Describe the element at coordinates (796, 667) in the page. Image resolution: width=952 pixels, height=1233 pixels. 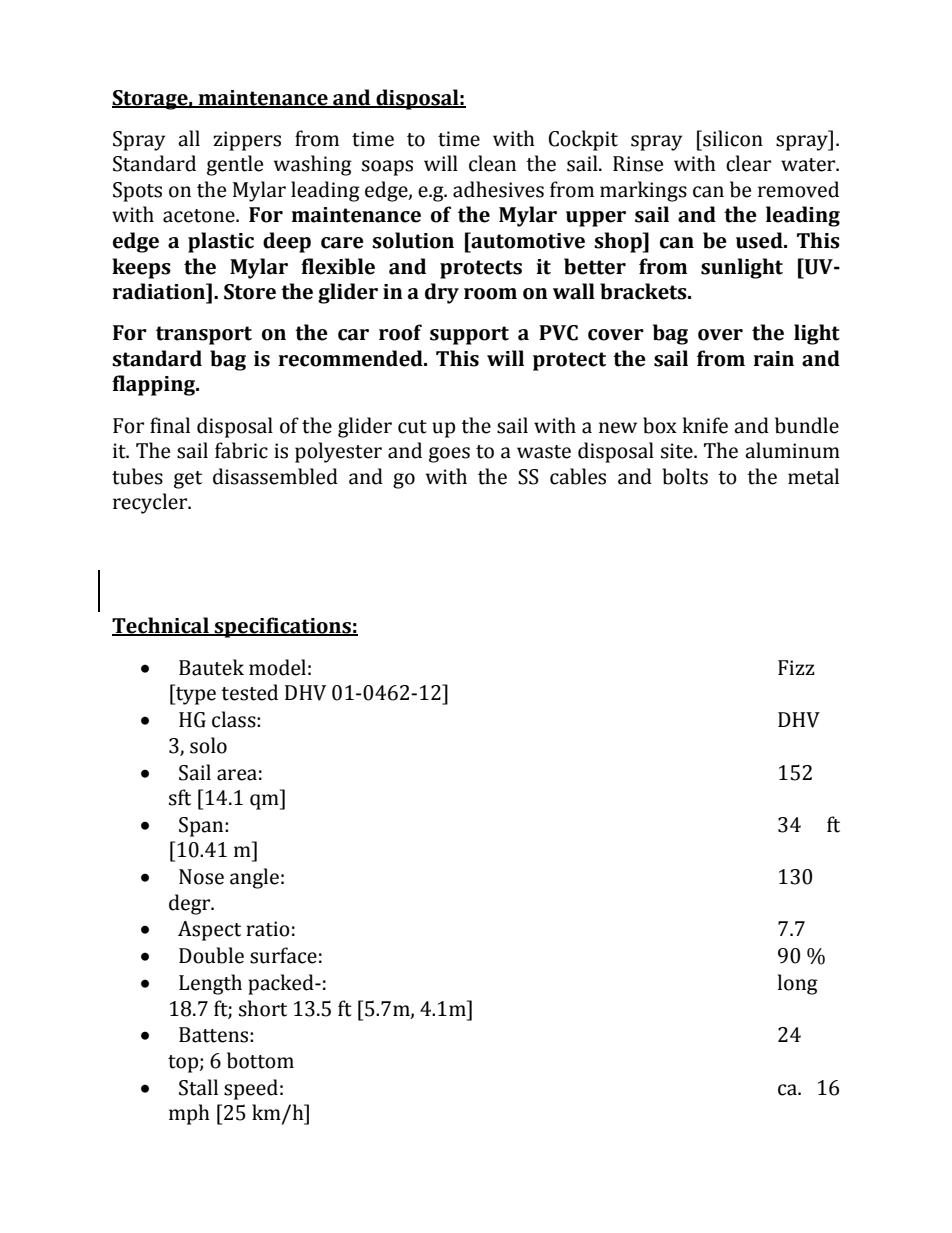
I see `Fizz` at that location.
